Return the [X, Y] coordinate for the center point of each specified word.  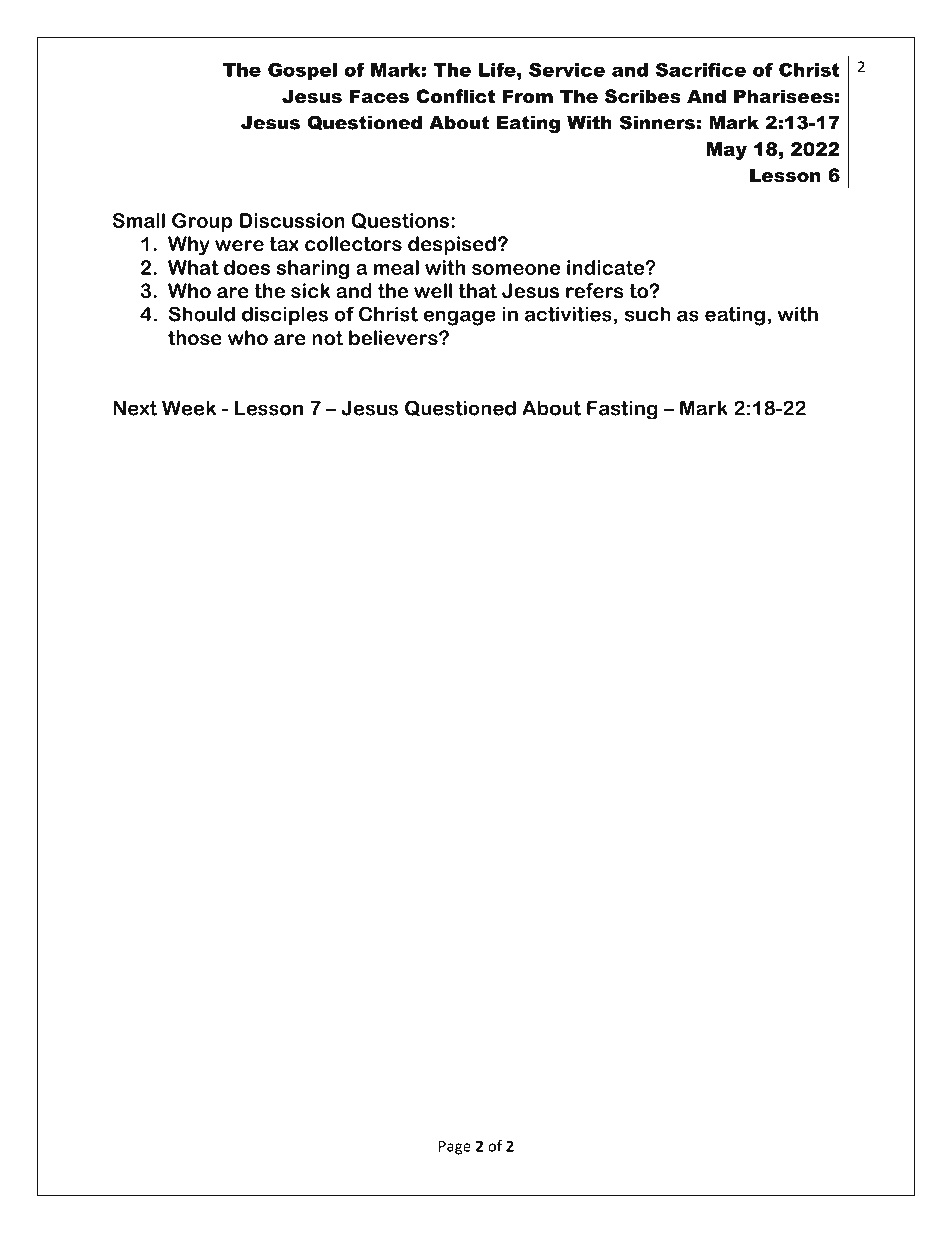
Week [189, 408]
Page [455, 1147]
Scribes [643, 96]
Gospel [302, 71]
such [648, 314]
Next [135, 408]
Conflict [455, 96]
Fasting [622, 410]
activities [568, 314]
